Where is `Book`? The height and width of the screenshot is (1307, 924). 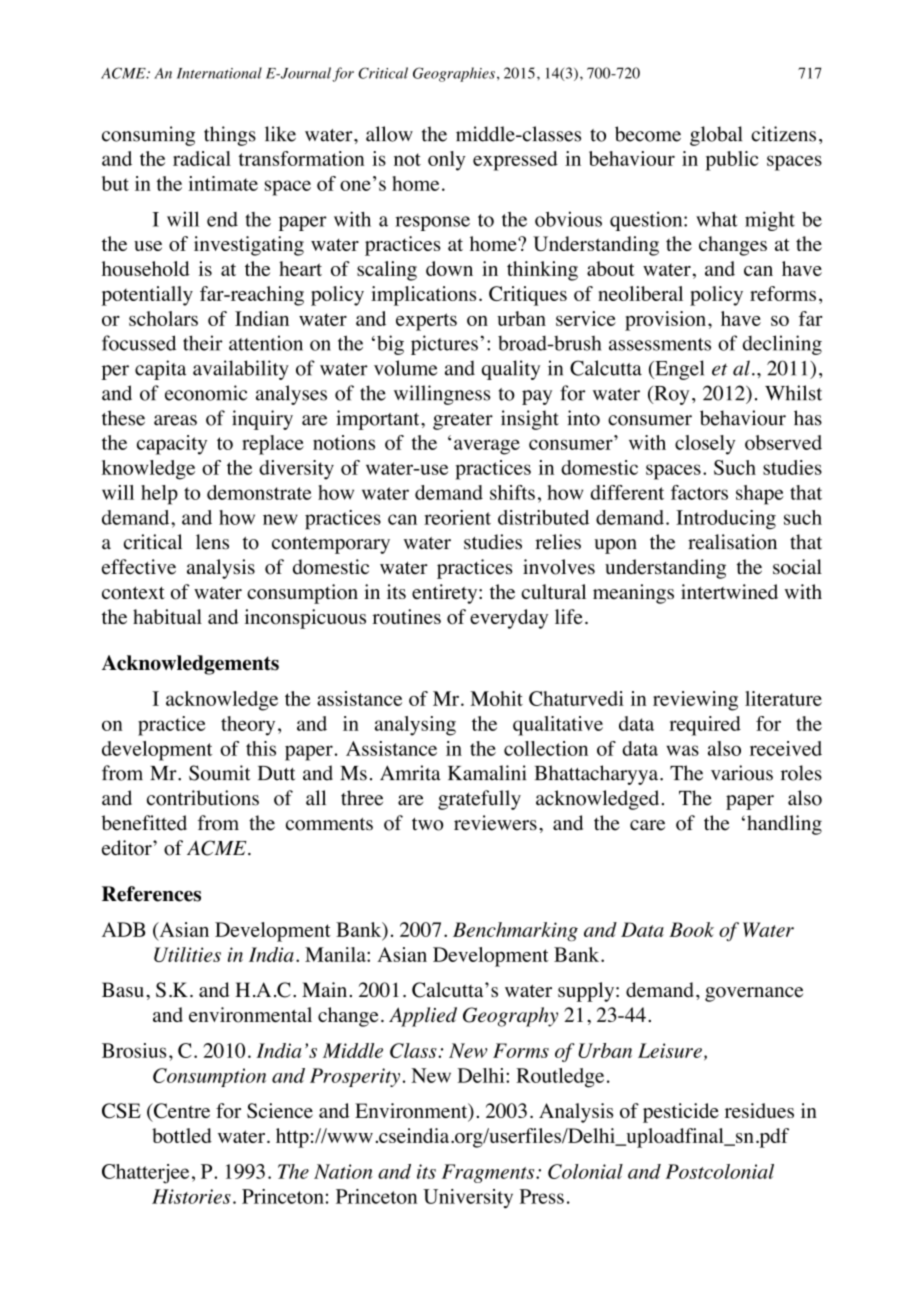 Book is located at coordinates (691, 929).
